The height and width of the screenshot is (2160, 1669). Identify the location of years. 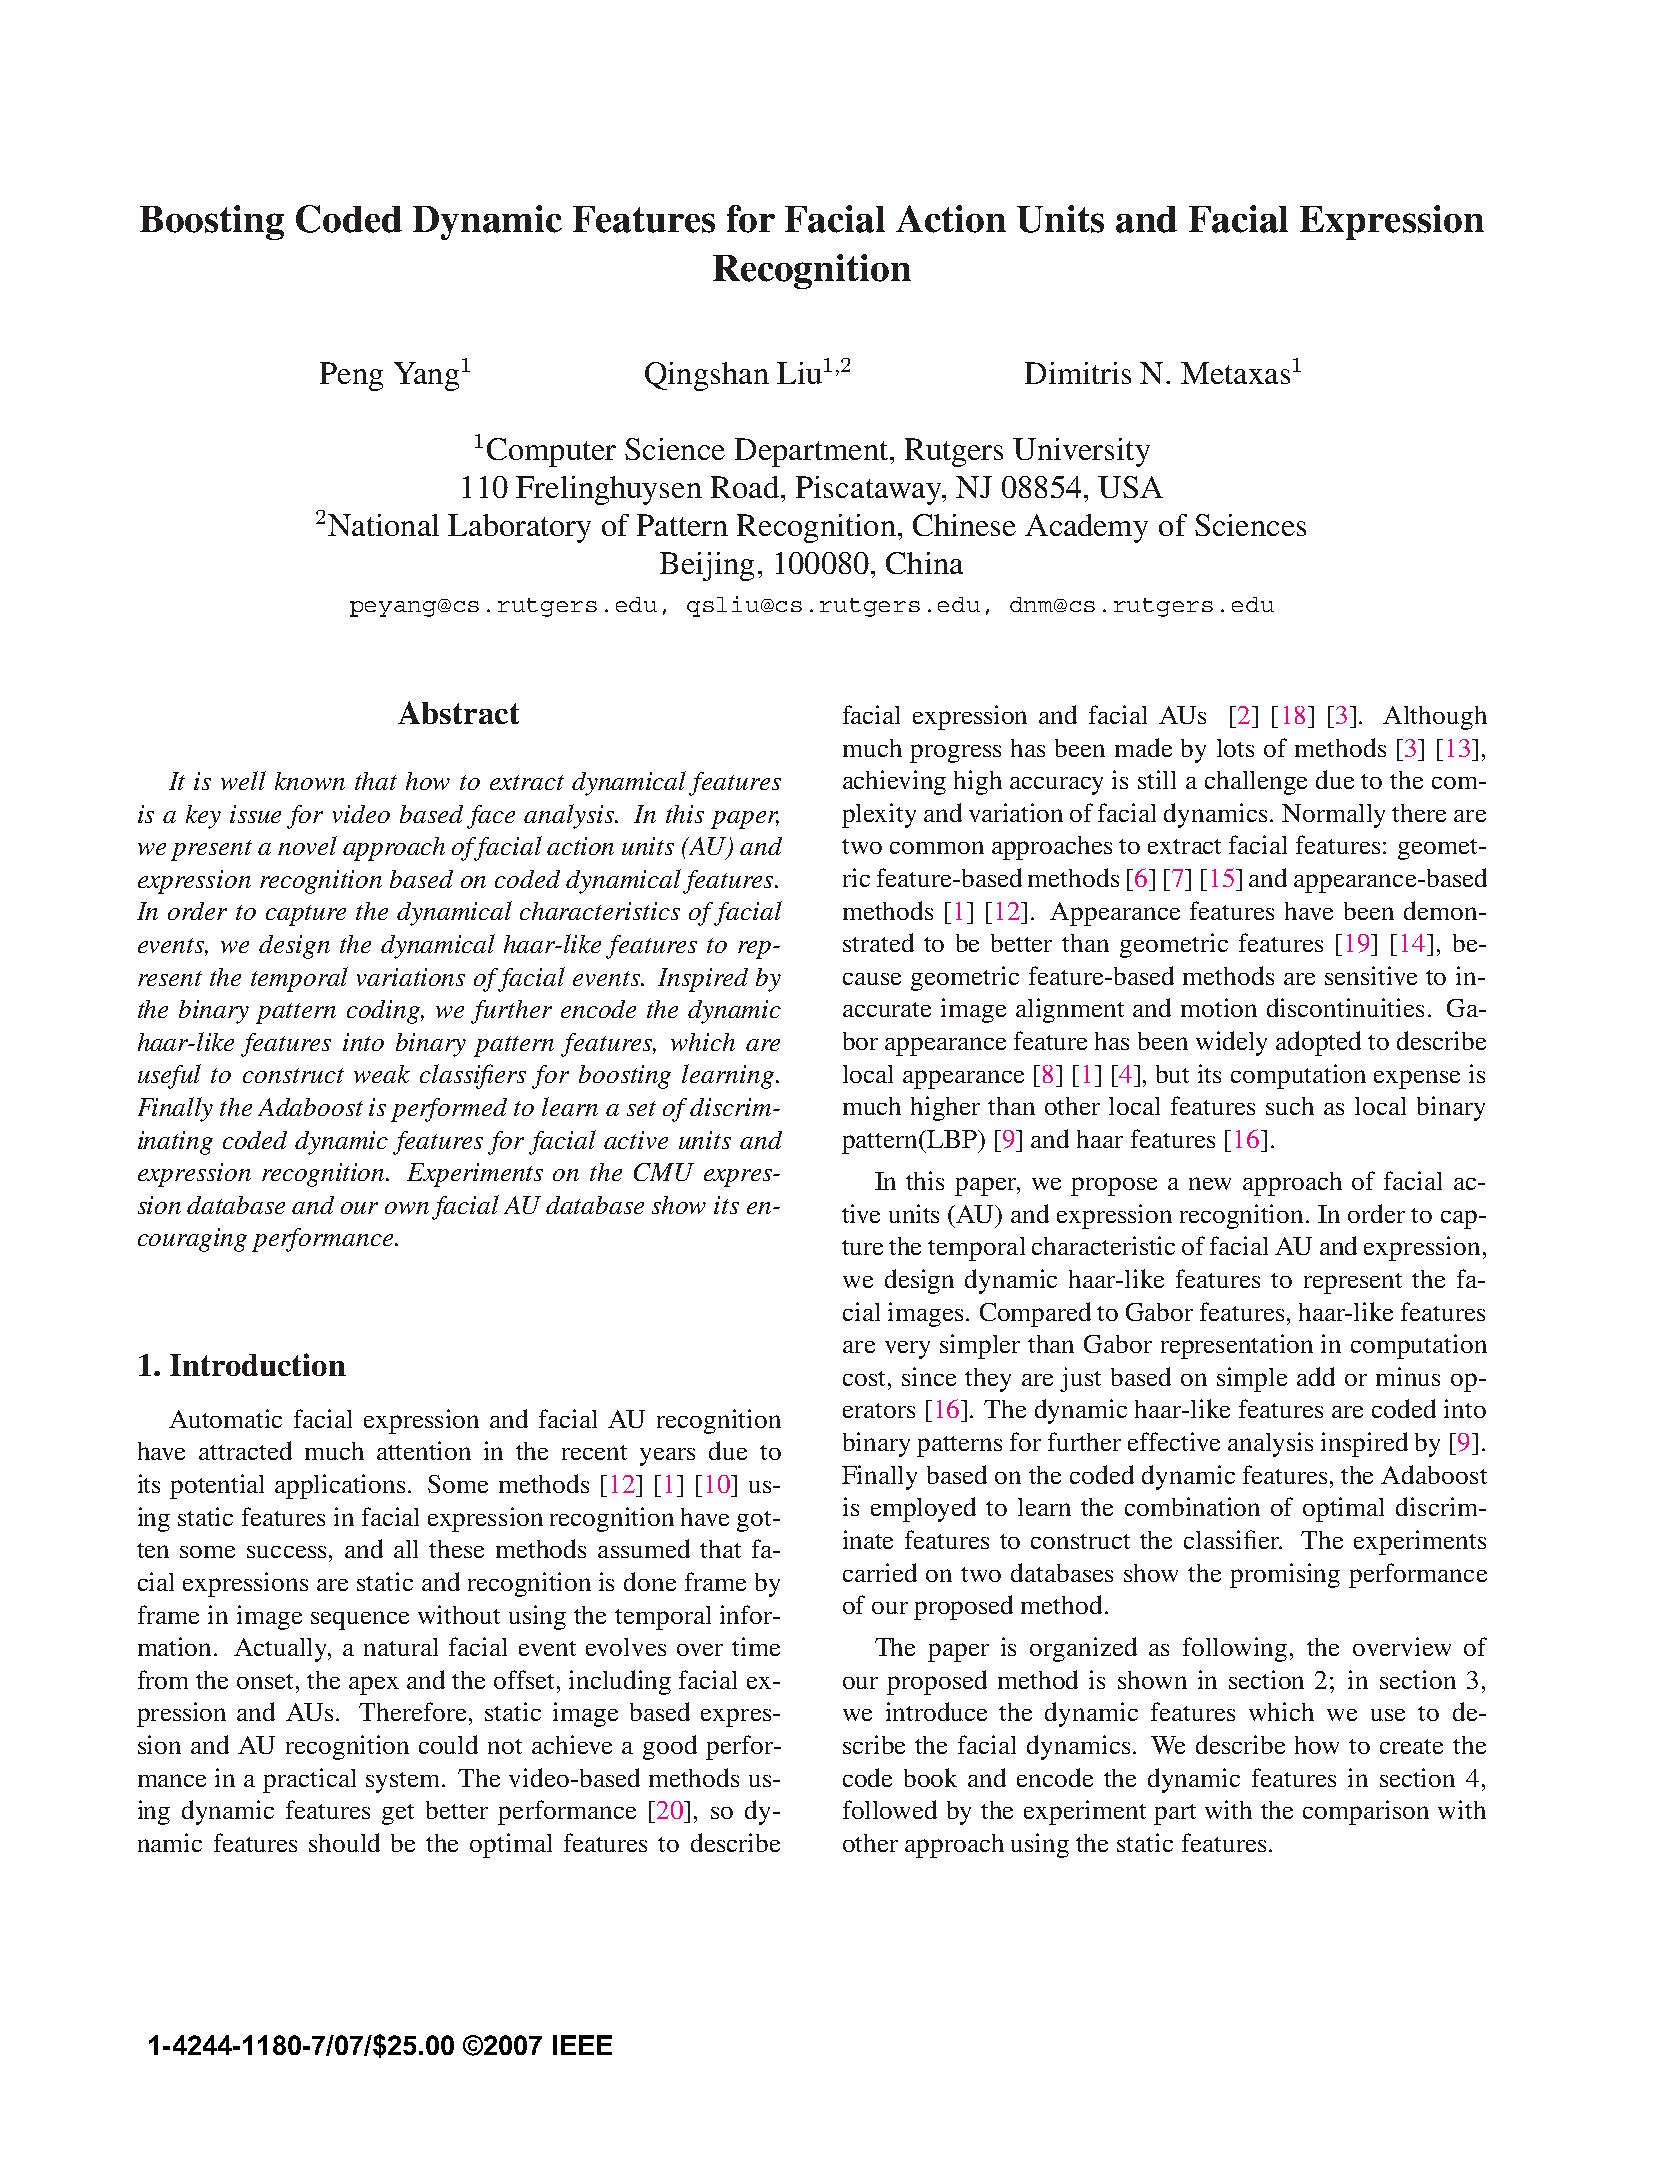
(667, 1457).
